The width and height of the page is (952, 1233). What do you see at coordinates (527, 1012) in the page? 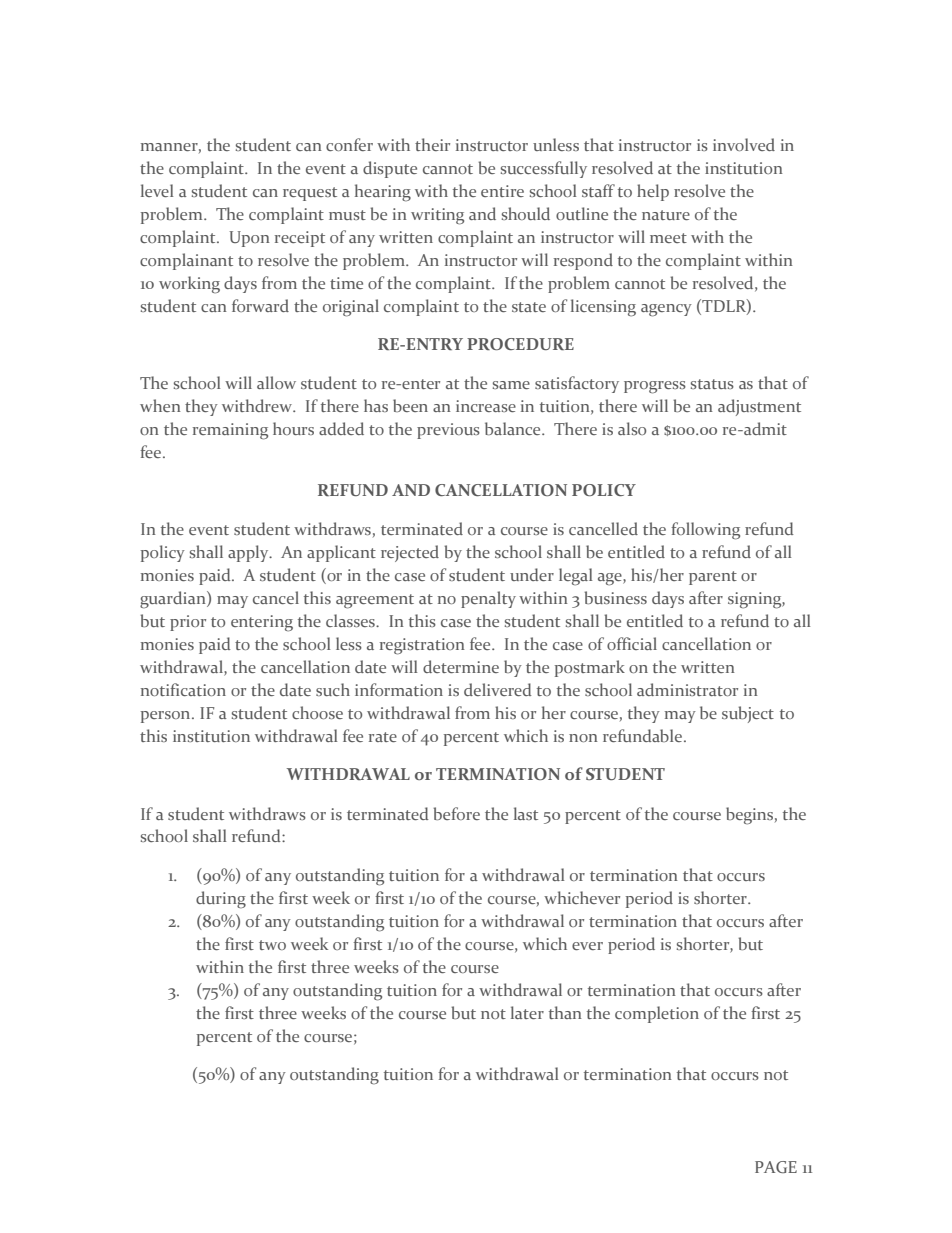
I see `later` at bounding box center [527, 1012].
